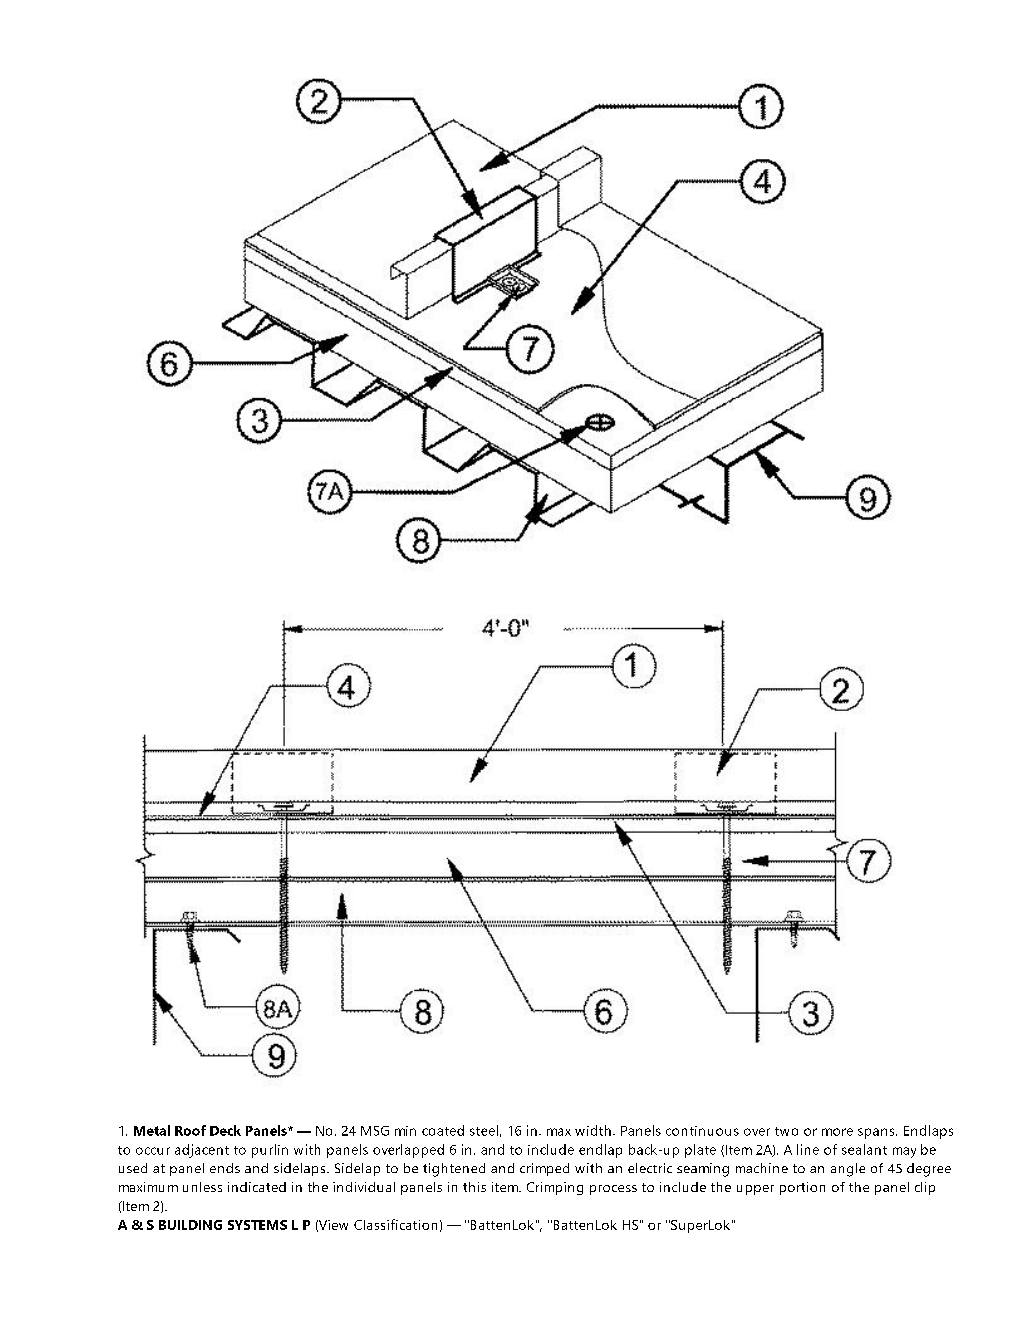 This image has width=1025, height=1327. What do you see at coordinates (848, 1170) in the image?
I see `angle` at bounding box center [848, 1170].
